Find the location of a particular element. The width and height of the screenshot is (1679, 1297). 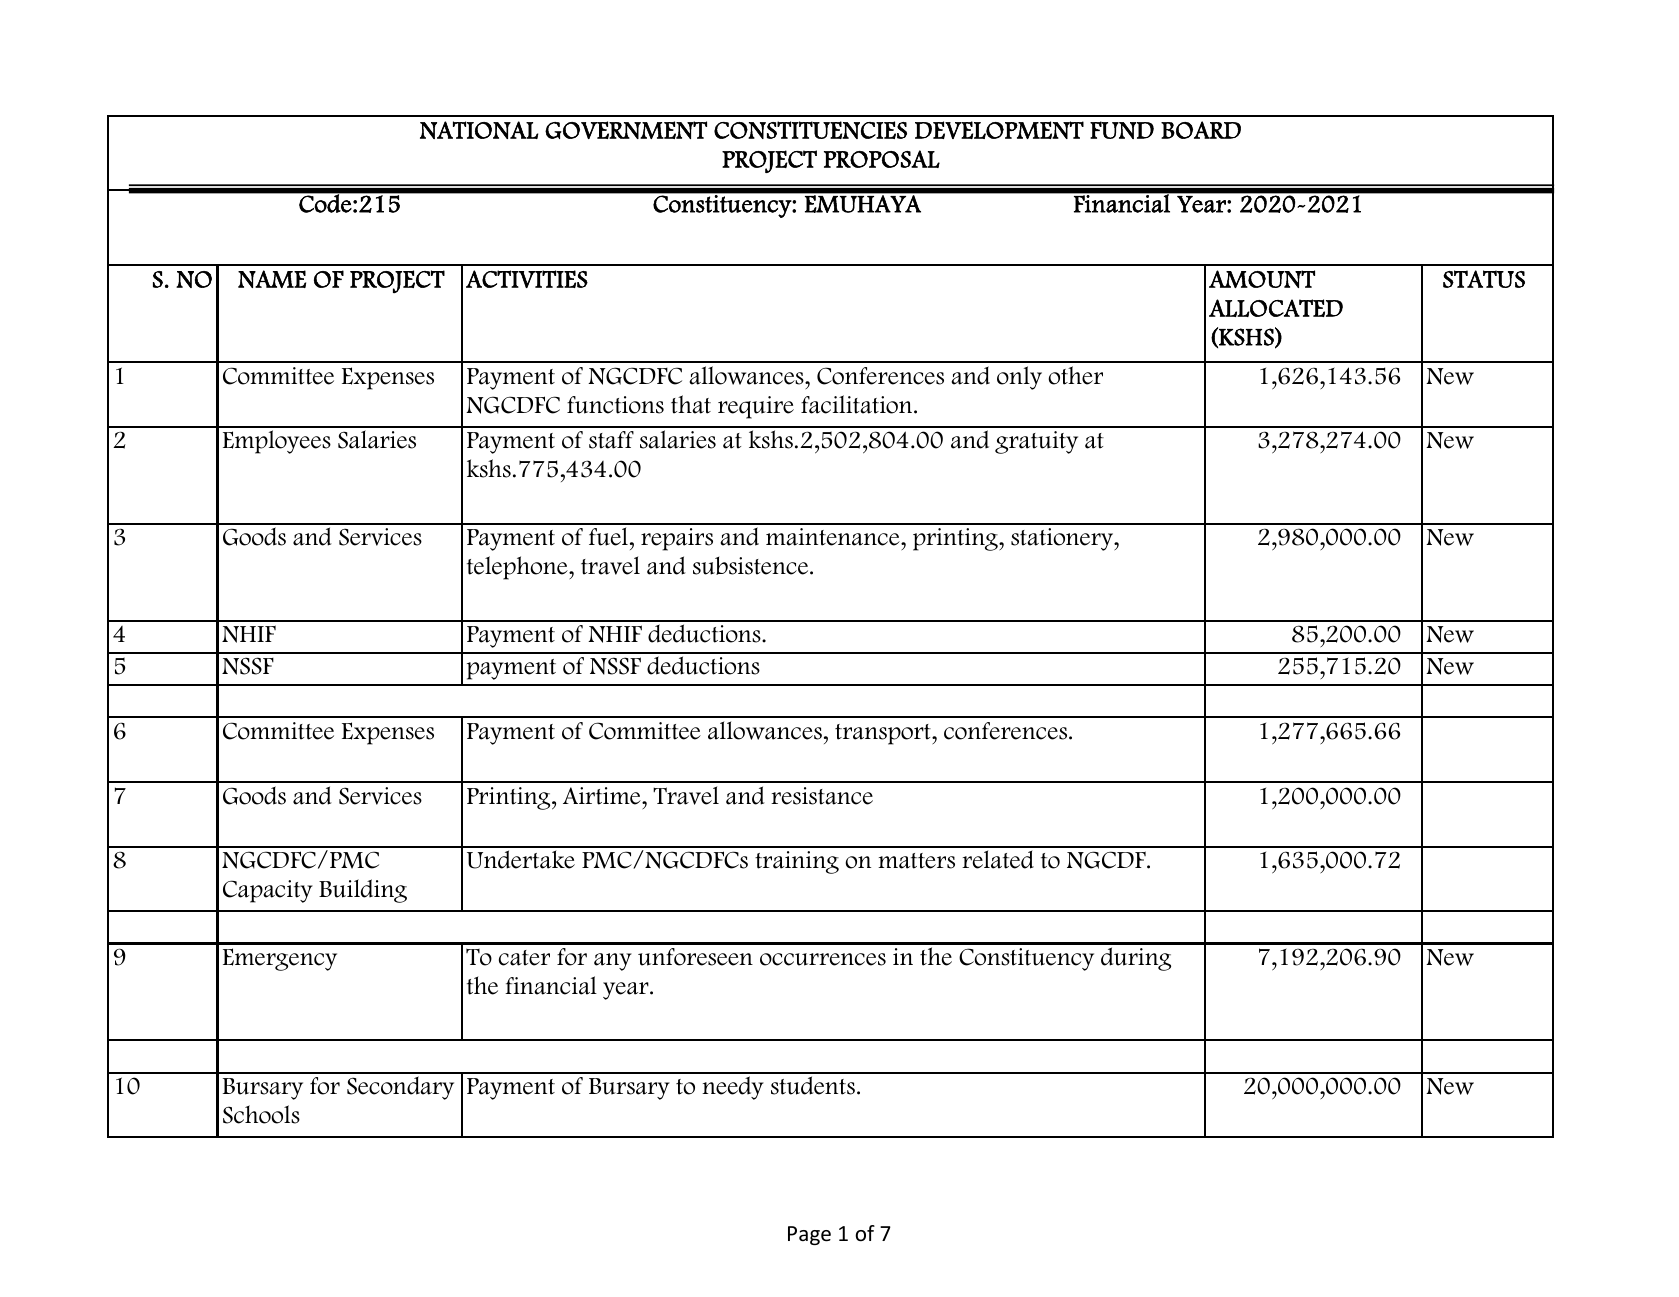

stationery is located at coordinates (1063, 539).
